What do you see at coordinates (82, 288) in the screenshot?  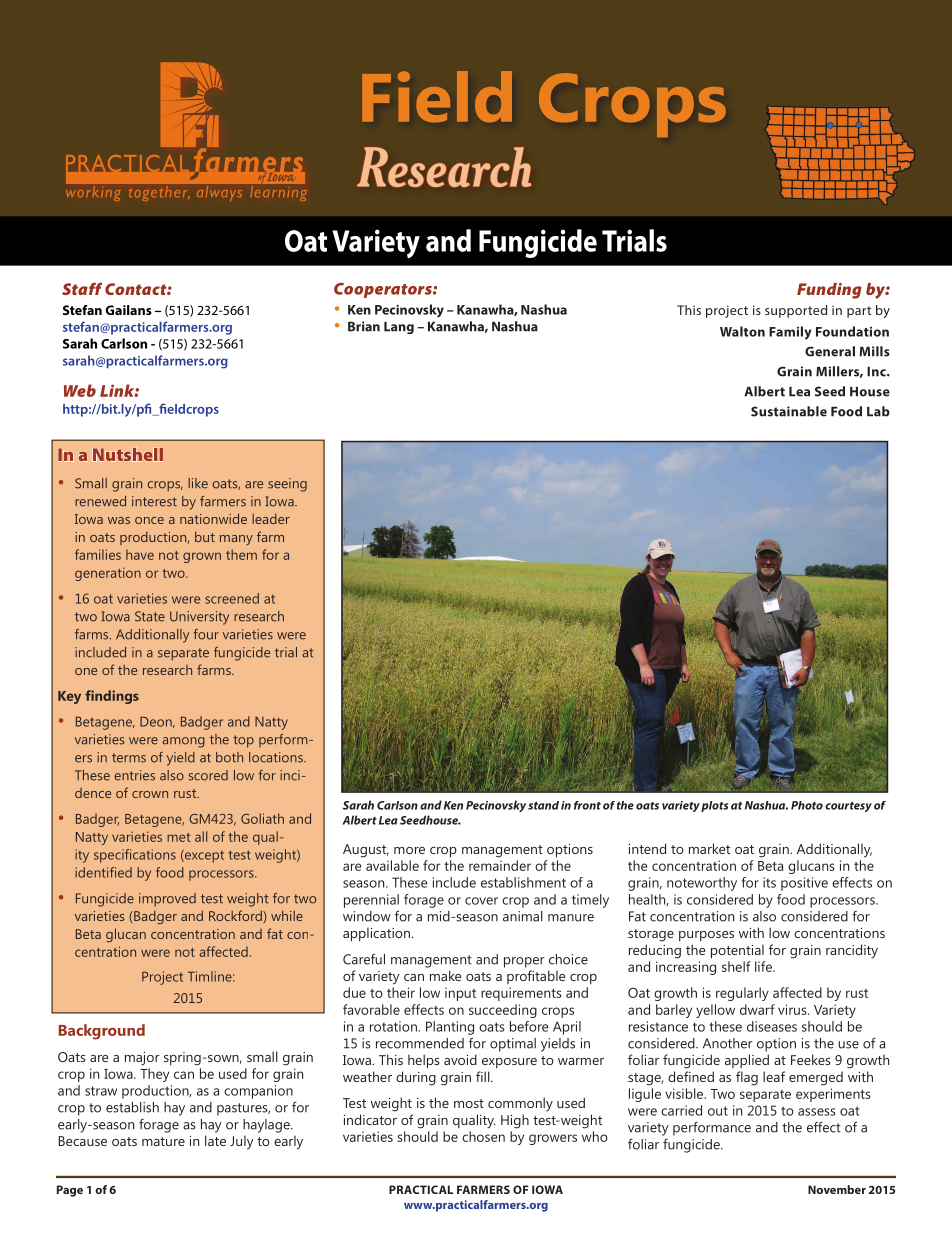 I see `Staff` at bounding box center [82, 288].
